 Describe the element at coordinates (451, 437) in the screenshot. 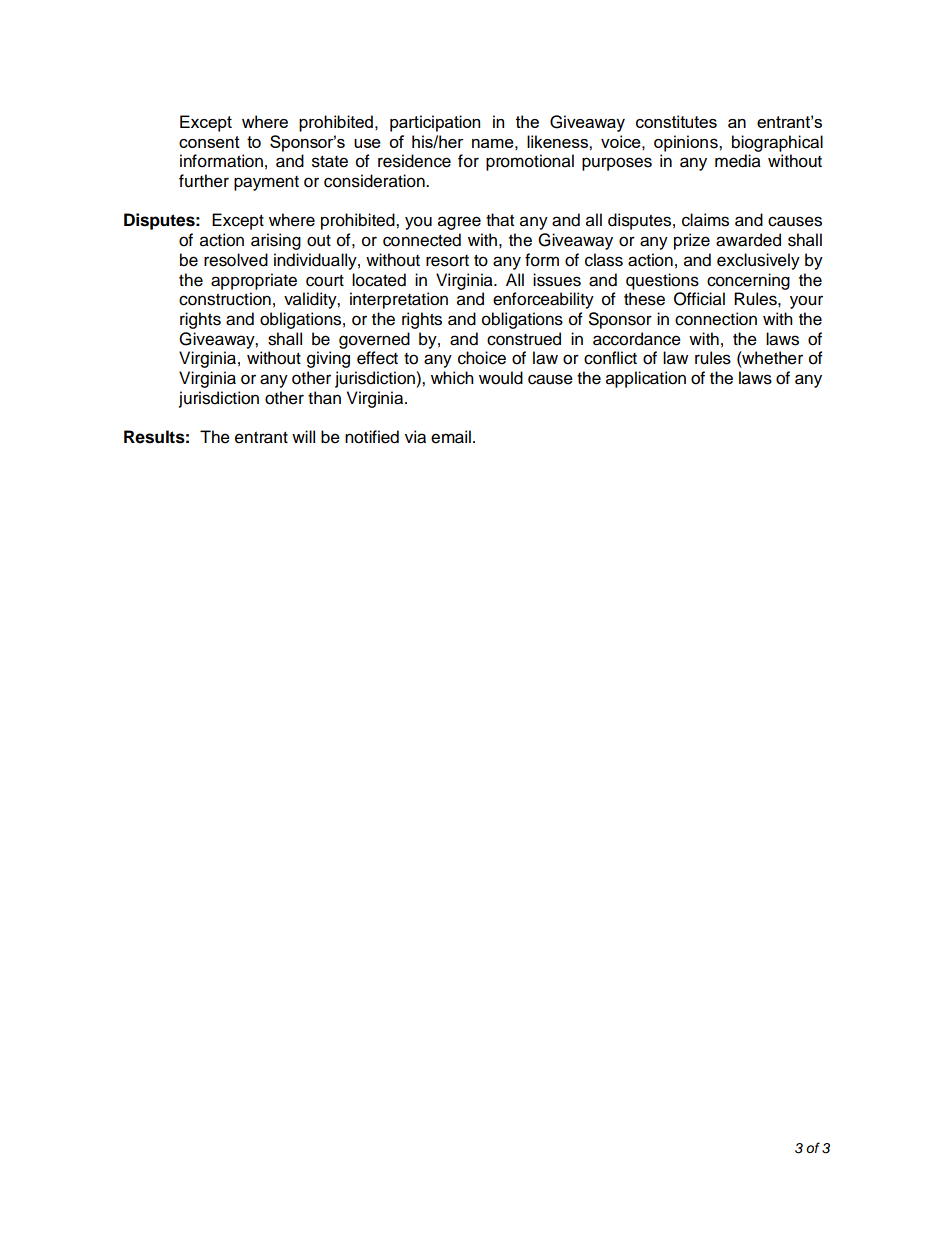

I see `email` at that location.
